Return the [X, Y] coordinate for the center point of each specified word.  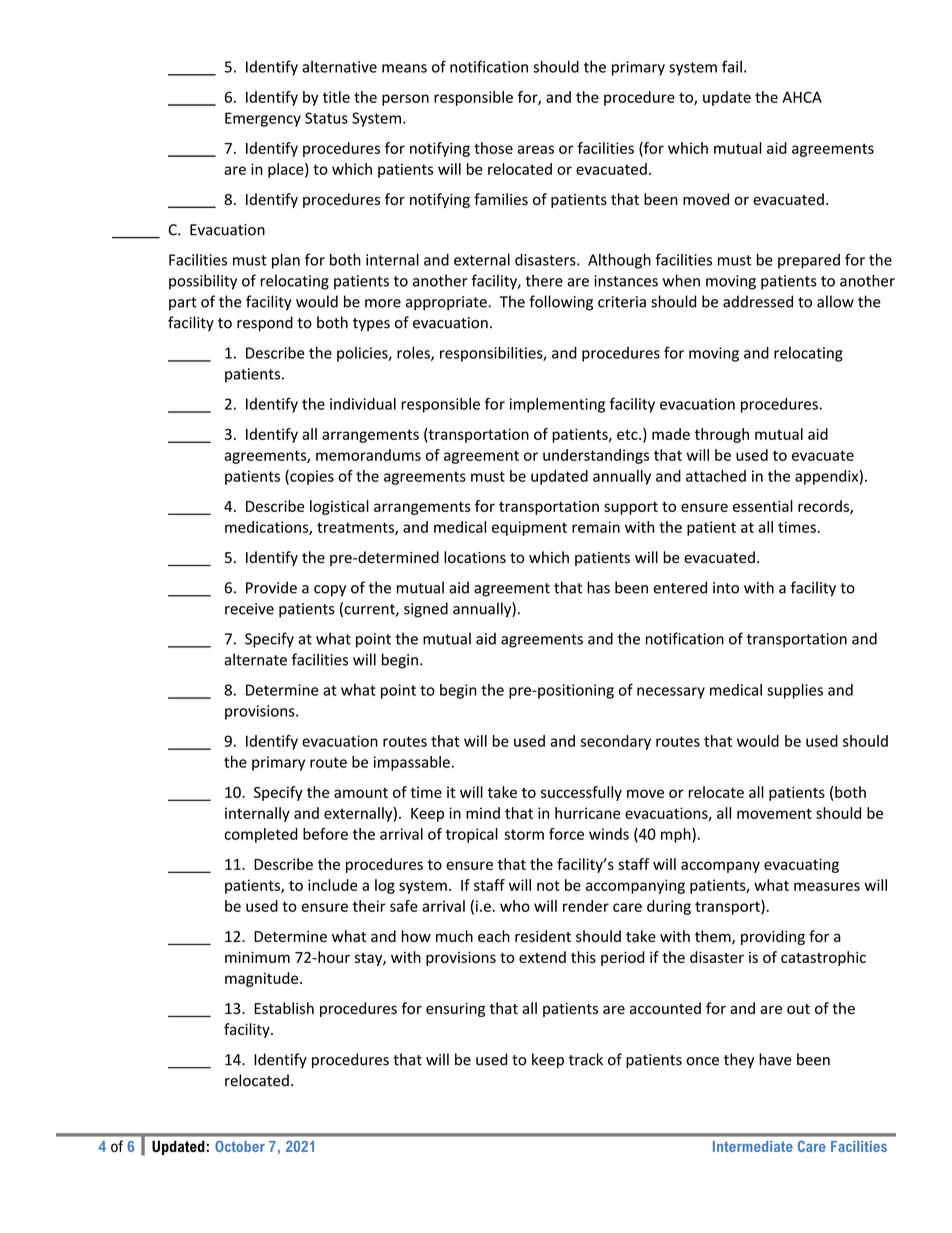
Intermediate [753, 1146]
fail [732, 66]
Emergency [263, 119]
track [586, 1059]
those [493, 148]
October [240, 1146]
